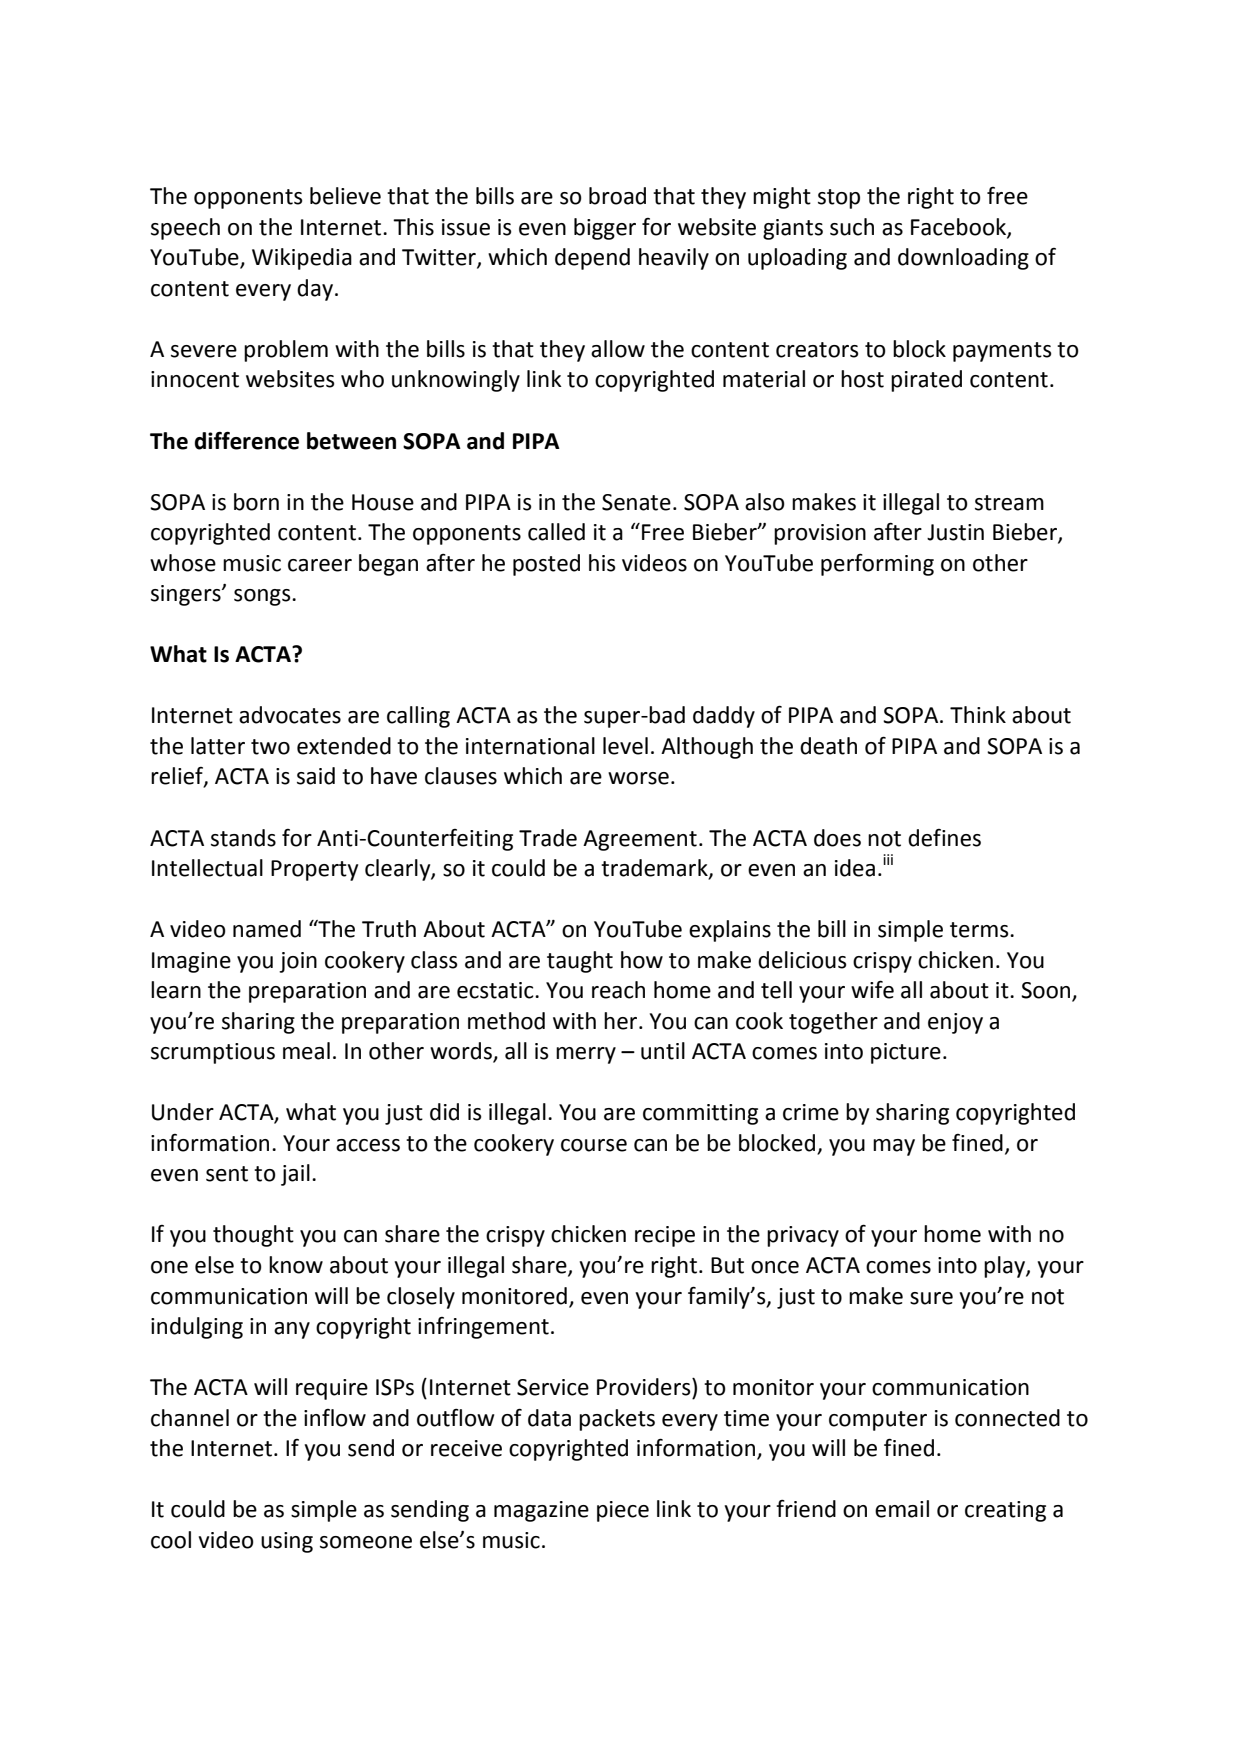 This document has width=1240, height=1755. What do you see at coordinates (963, 259) in the document?
I see `downloading` at bounding box center [963, 259].
